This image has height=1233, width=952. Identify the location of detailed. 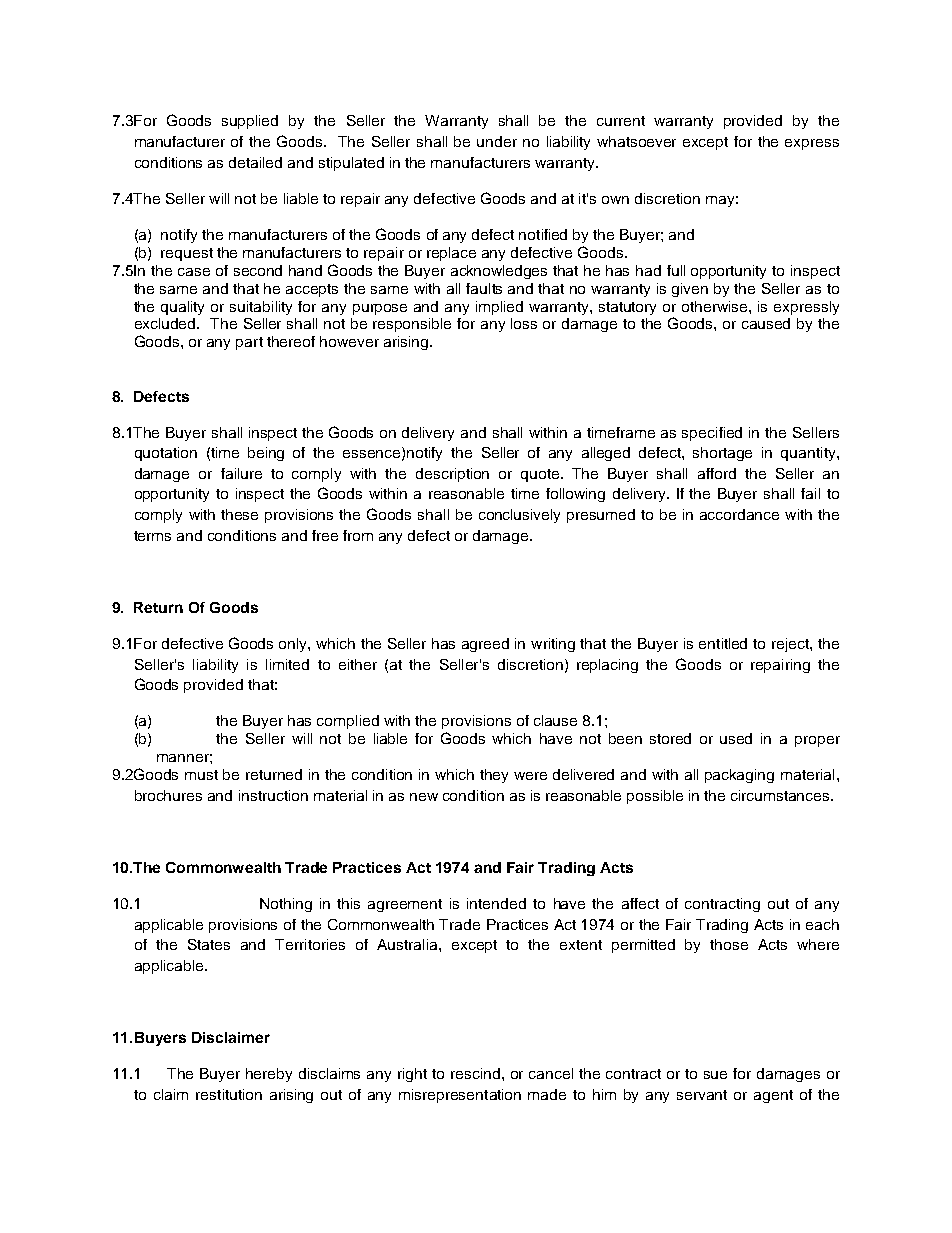
(255, 162).
